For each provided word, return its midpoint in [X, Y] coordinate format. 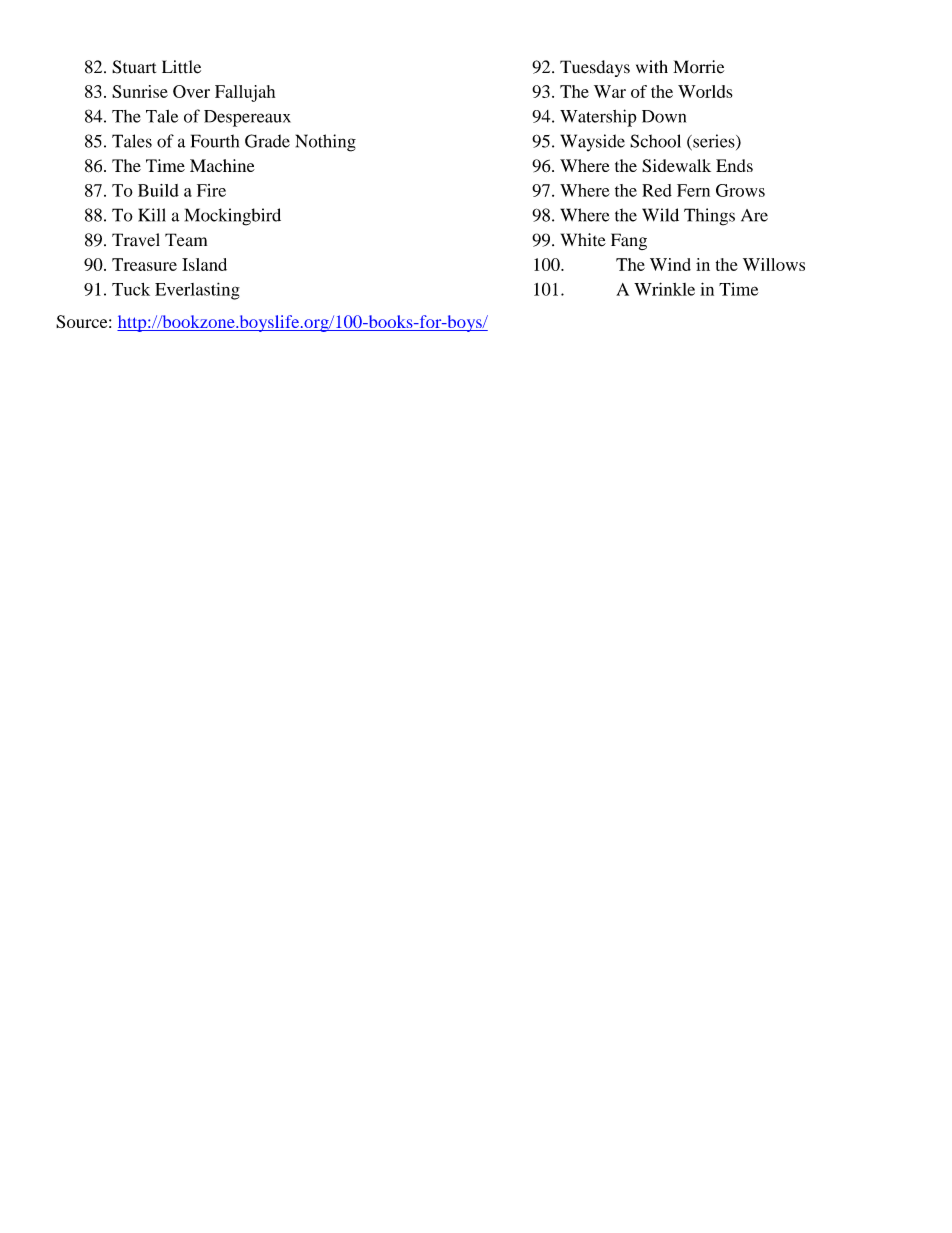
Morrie [698, 67]
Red [657, 190]
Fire [211, 190]
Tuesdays [595, 68]
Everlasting [197, 291]
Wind [670, 264]
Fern [693, 190]
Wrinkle [664, 289]
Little [181, 67]
